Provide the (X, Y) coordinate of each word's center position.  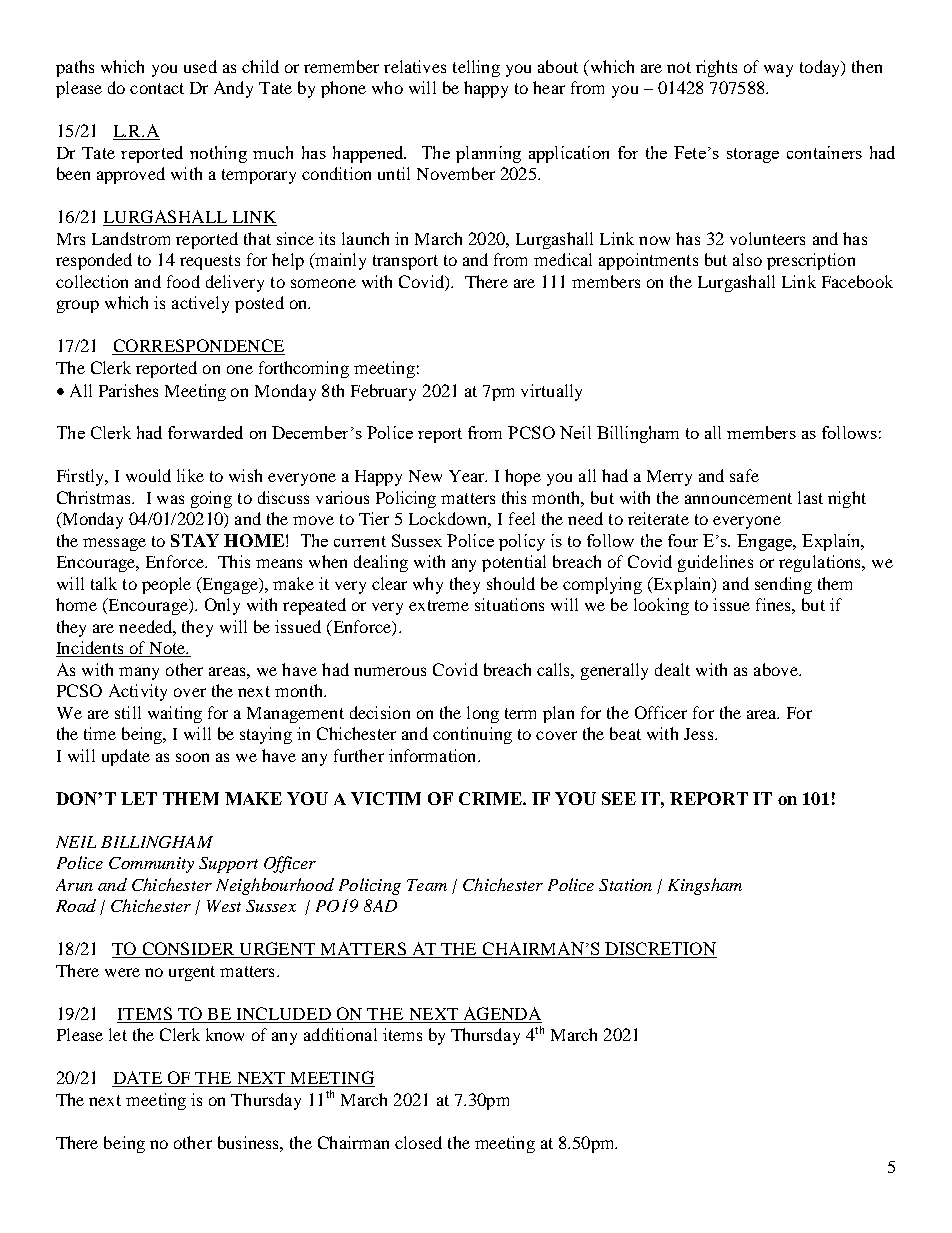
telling (476, 68)
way (778, 70)
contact (157, 88)
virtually (551, 392)
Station (625, 885)
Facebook (857, 281)
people (166, 585)
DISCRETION (660, 950)
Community (151, 865)
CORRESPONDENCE (198, 347)
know (225, 1034)
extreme (439, 605)
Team (427, 885)
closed (418, 1142)
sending (783, 585)
